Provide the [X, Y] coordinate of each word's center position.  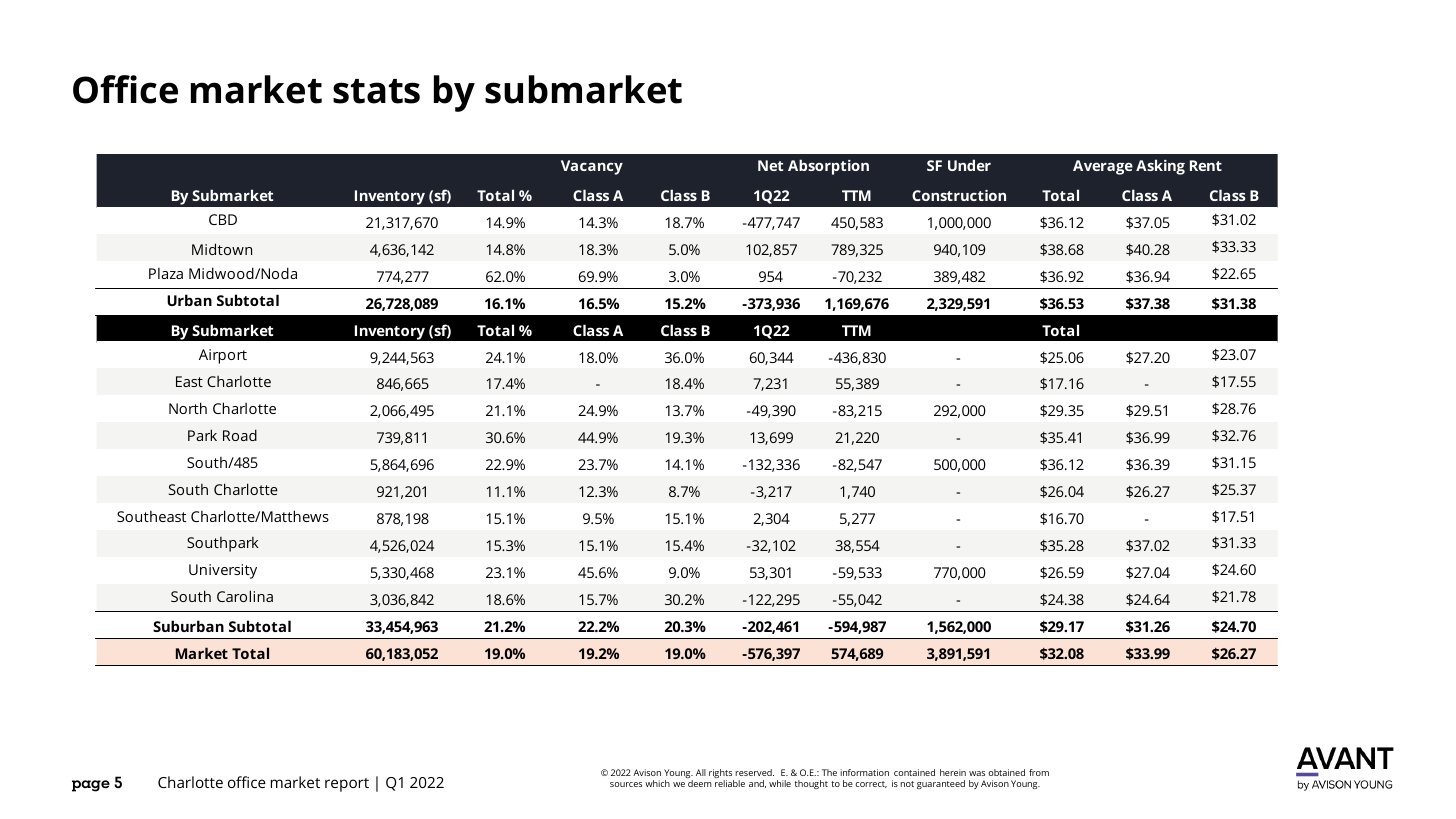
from [1039, 772]
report [347, 785]
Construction [959, 195]
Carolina [245, 596]
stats [376, 91]
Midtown [222, 249]
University [223, 571]
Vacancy [592, 167]
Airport [223, 356]
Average [1103, 167]
